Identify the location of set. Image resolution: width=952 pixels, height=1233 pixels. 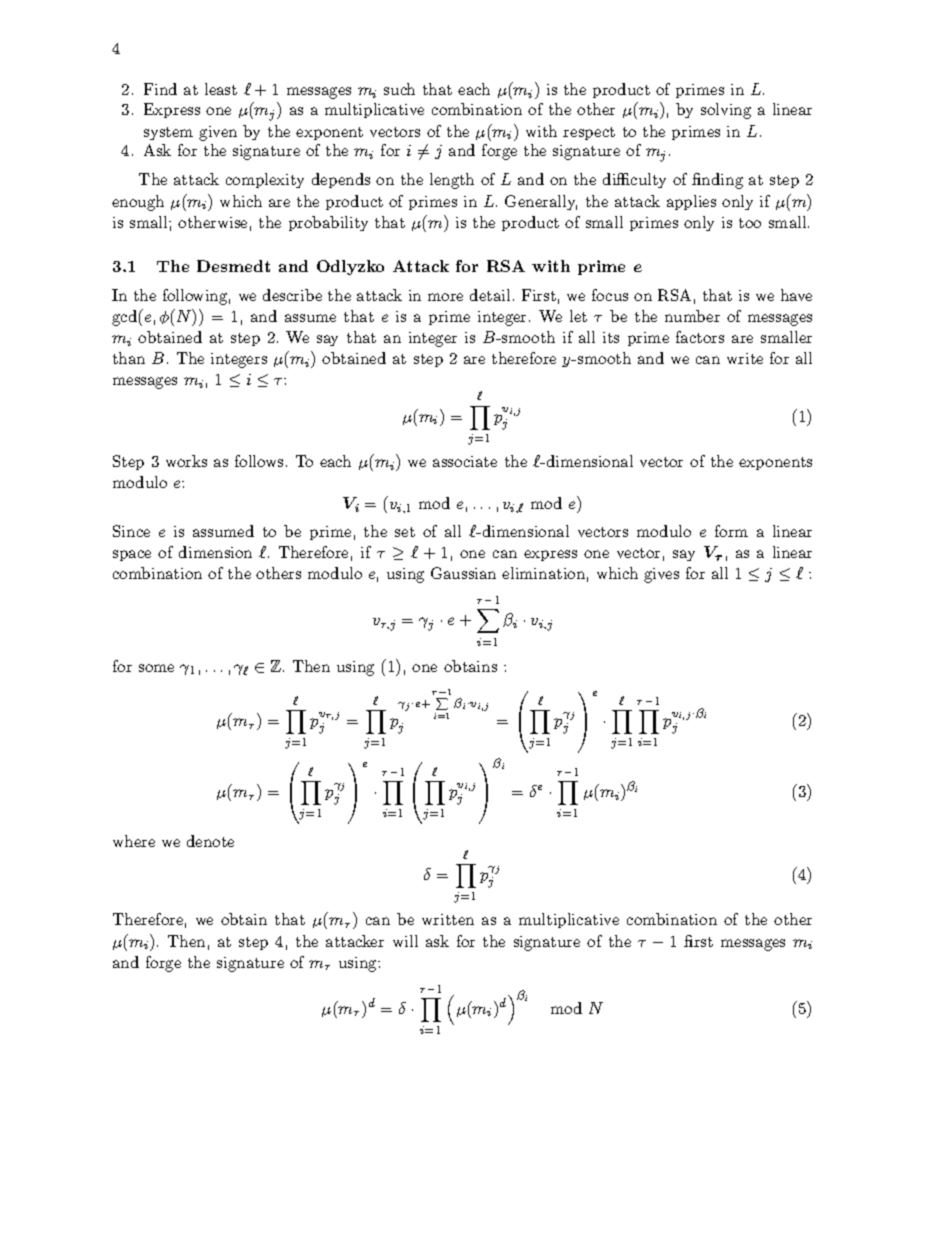
(405, 532).
